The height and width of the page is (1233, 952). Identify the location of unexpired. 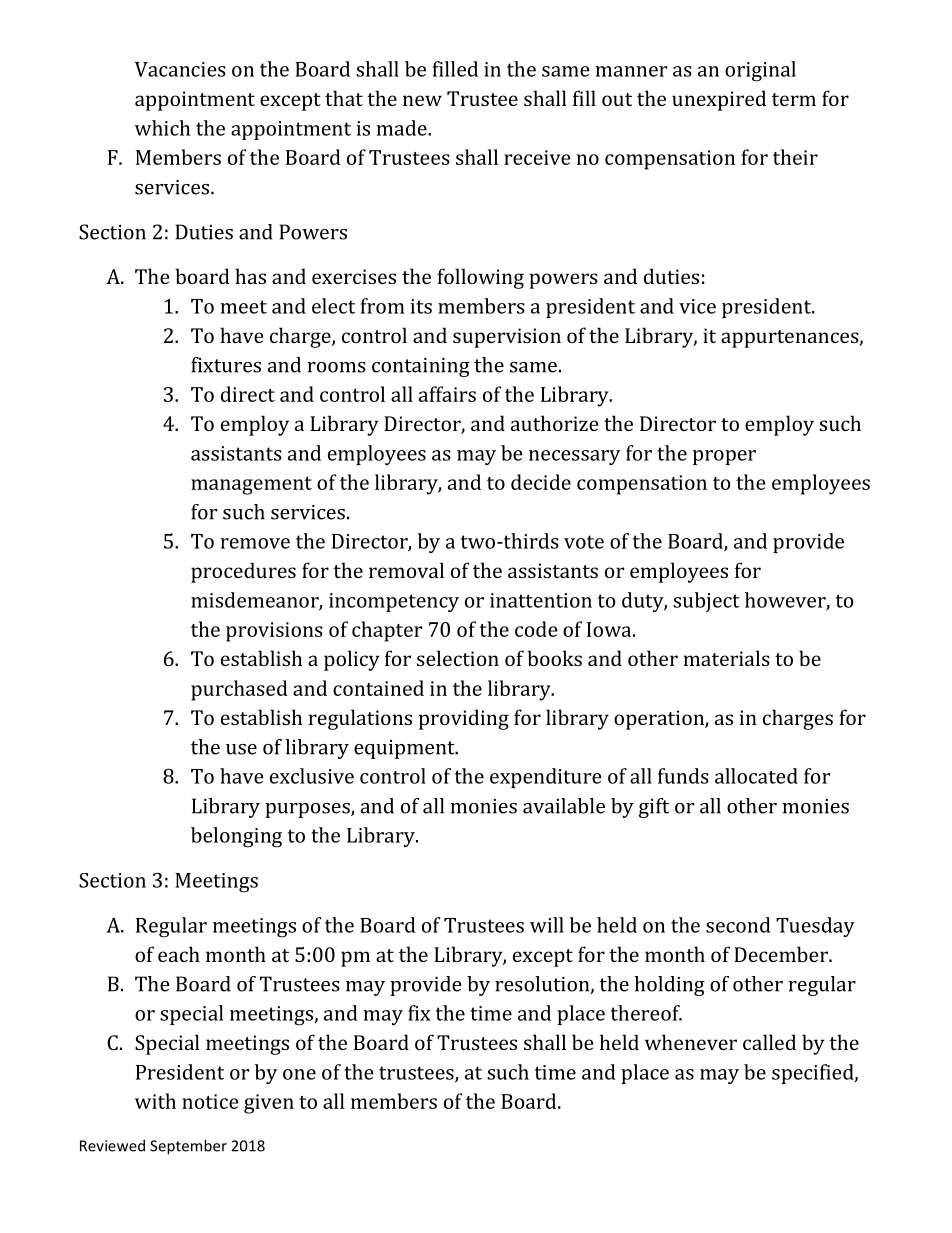
(719, 100).
